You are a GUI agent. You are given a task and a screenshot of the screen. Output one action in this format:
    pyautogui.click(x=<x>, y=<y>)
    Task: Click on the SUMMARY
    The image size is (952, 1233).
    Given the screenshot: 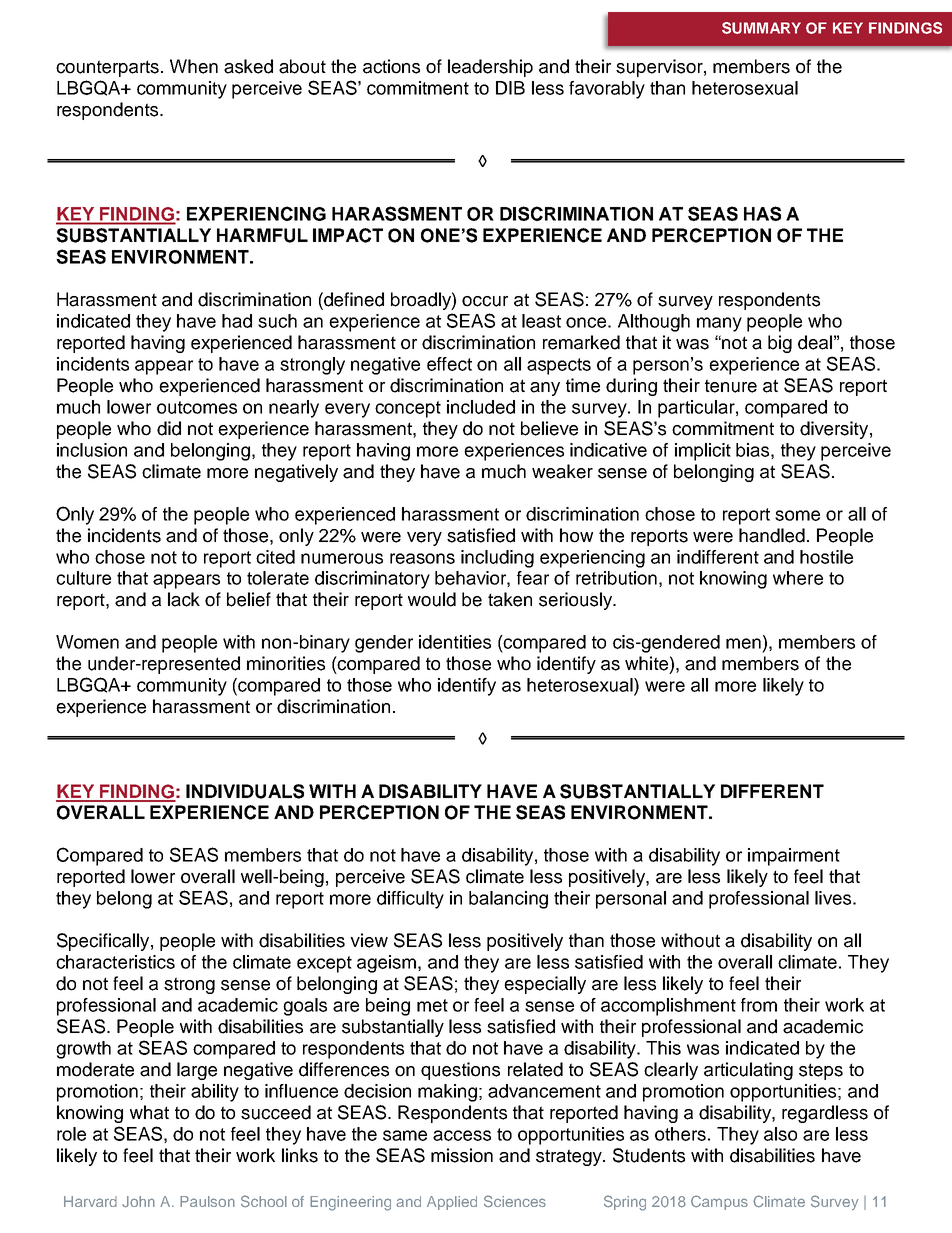 What is the action you would take?
    pyautogui.click(x=761, y=28)
